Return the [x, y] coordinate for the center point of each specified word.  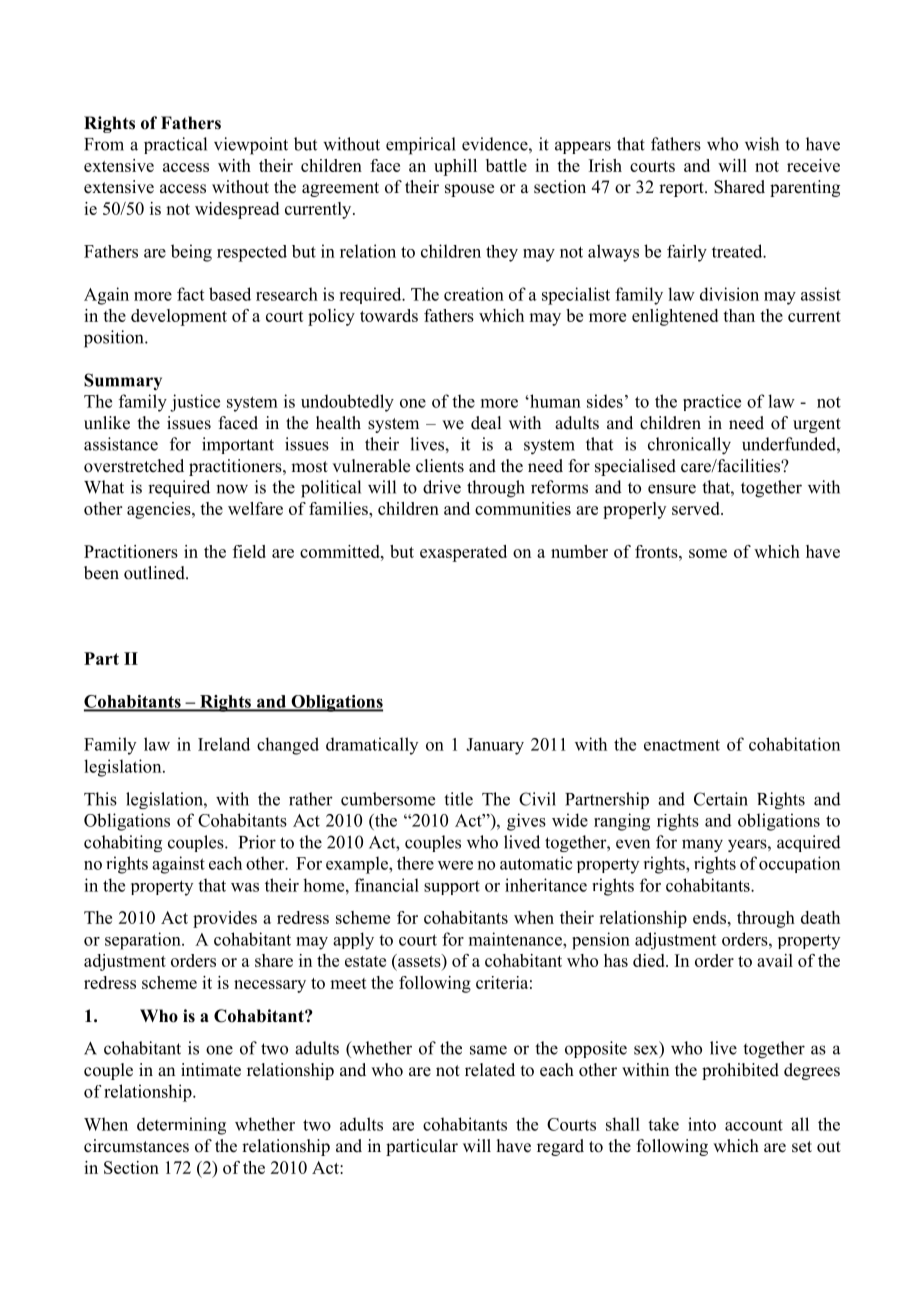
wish [762, 144]
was [245, 887]
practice [712, 402]
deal [486, 423]
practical [175, 145]
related [490, 1070]
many [702, 845]
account [754, 1125]
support [452, 887]
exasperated [463, 553]
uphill [455, 167]
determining [181, 1126]
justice [195, 403]
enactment [682, 745]
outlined [155, 573]
